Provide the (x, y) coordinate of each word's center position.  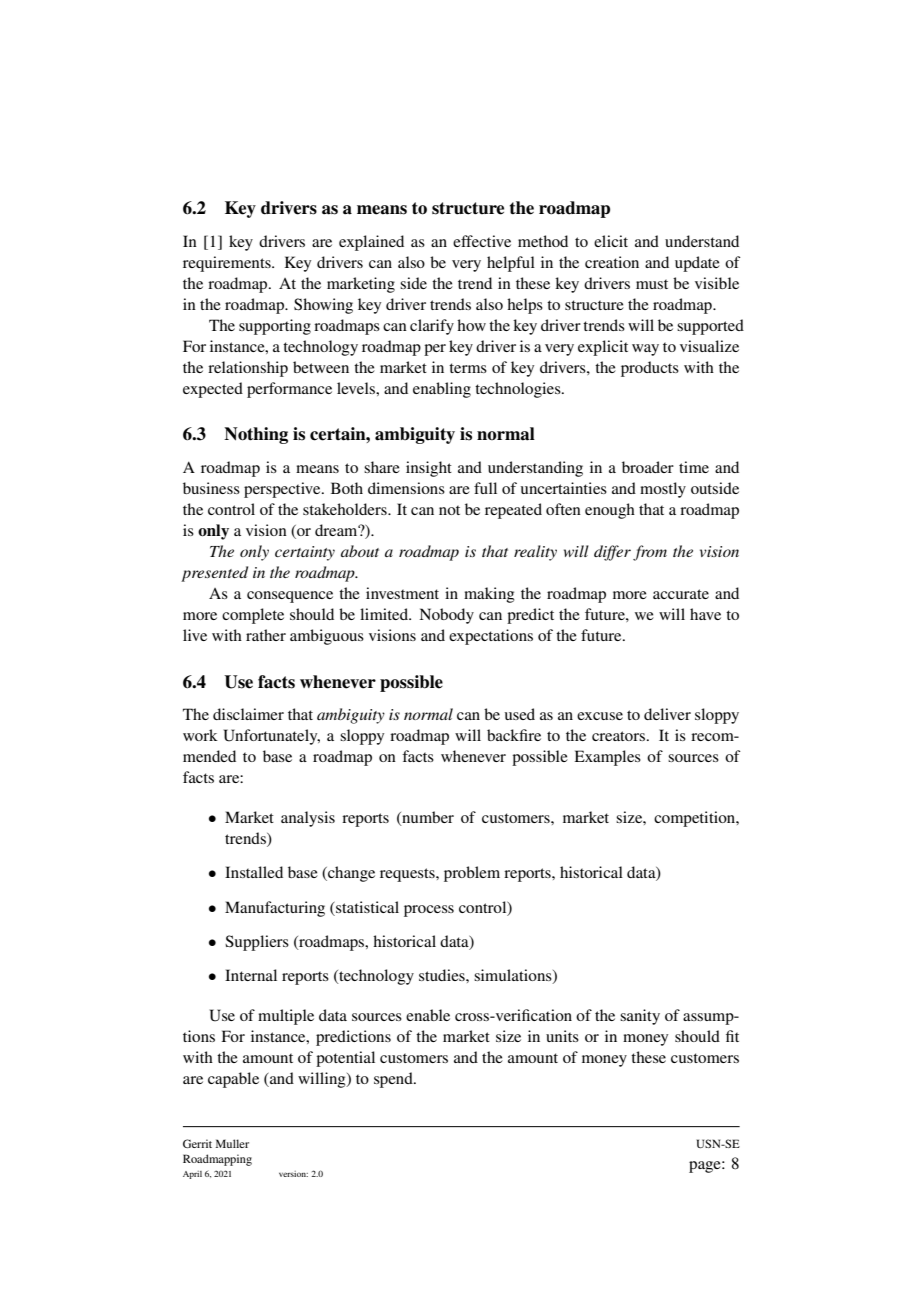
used (520, 714)
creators (618, 736)
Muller (232, 1143)
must (652, 284)
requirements (228, 264)
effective (482, 241)
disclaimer (248, 714)
